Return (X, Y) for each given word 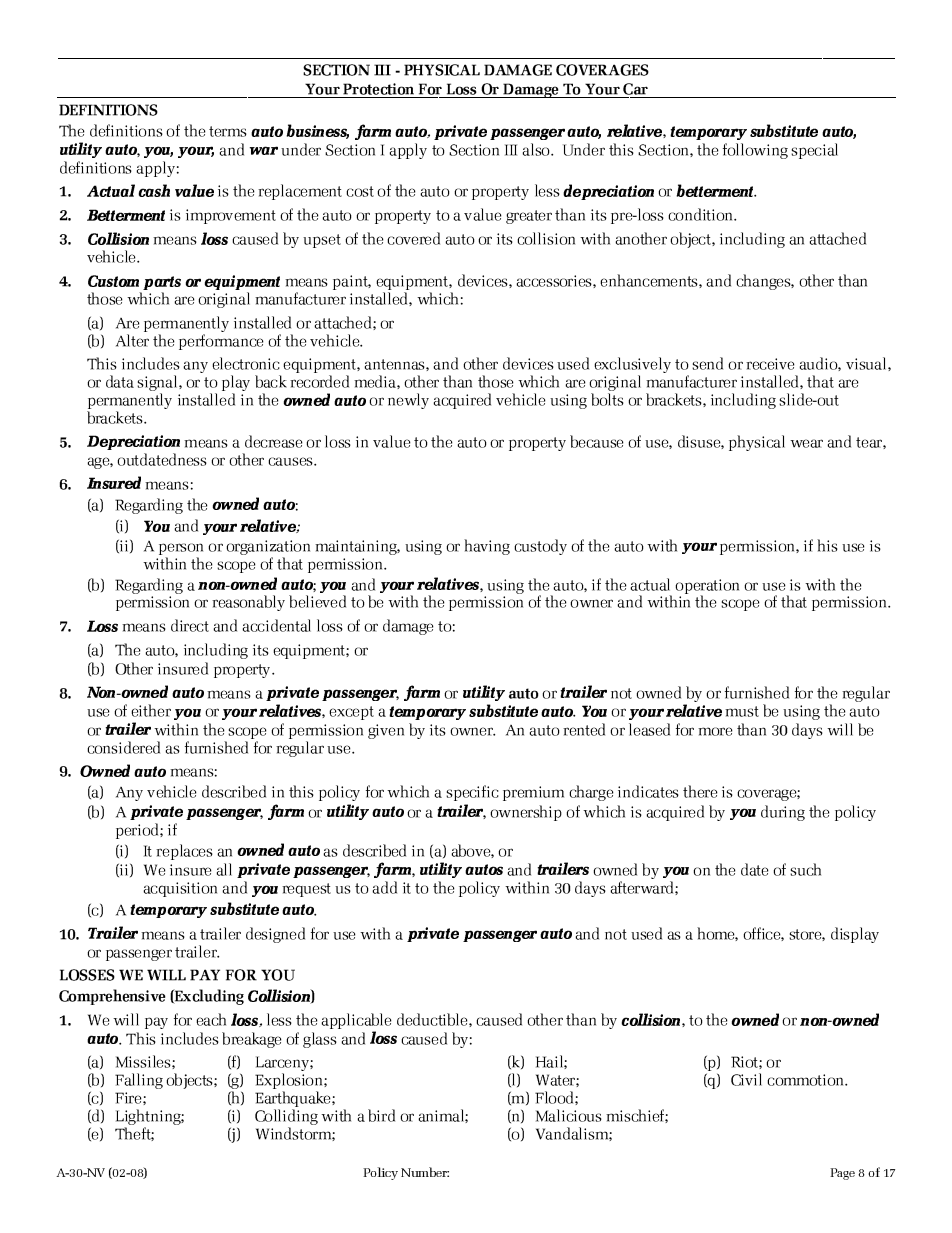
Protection (378, 86)
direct (190, 625)
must (742, 711)
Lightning (149, 1114)
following (755, 148)
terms (228, 131)
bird (381, 1115)
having (487, 547)
